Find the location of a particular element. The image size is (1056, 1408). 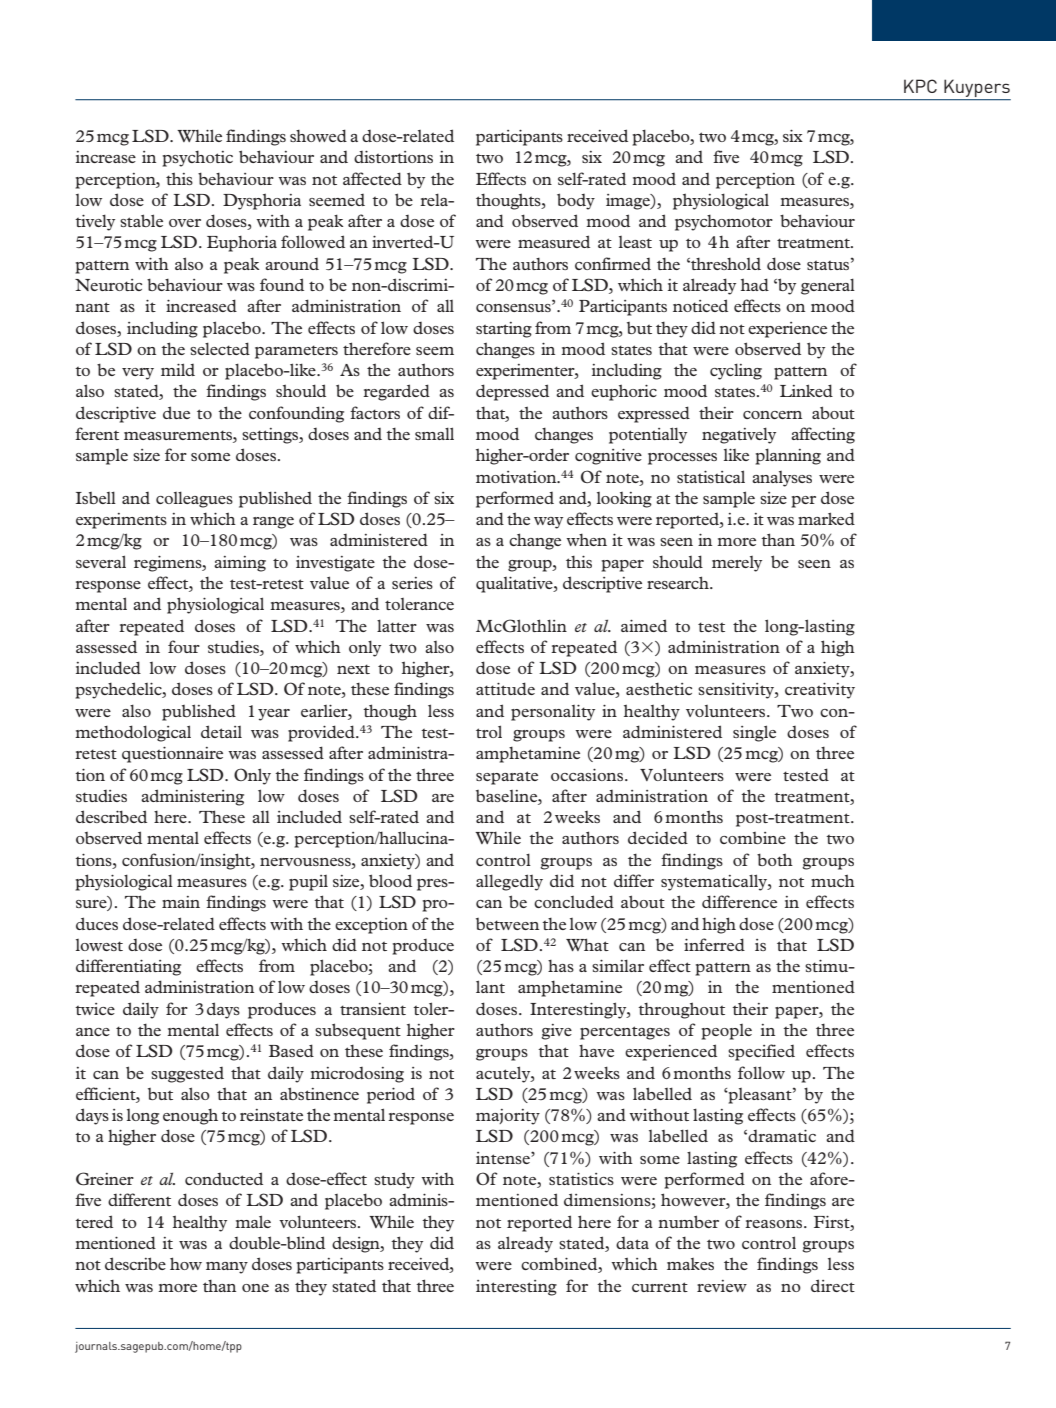

direct is located at coordinates (833, 1285).
